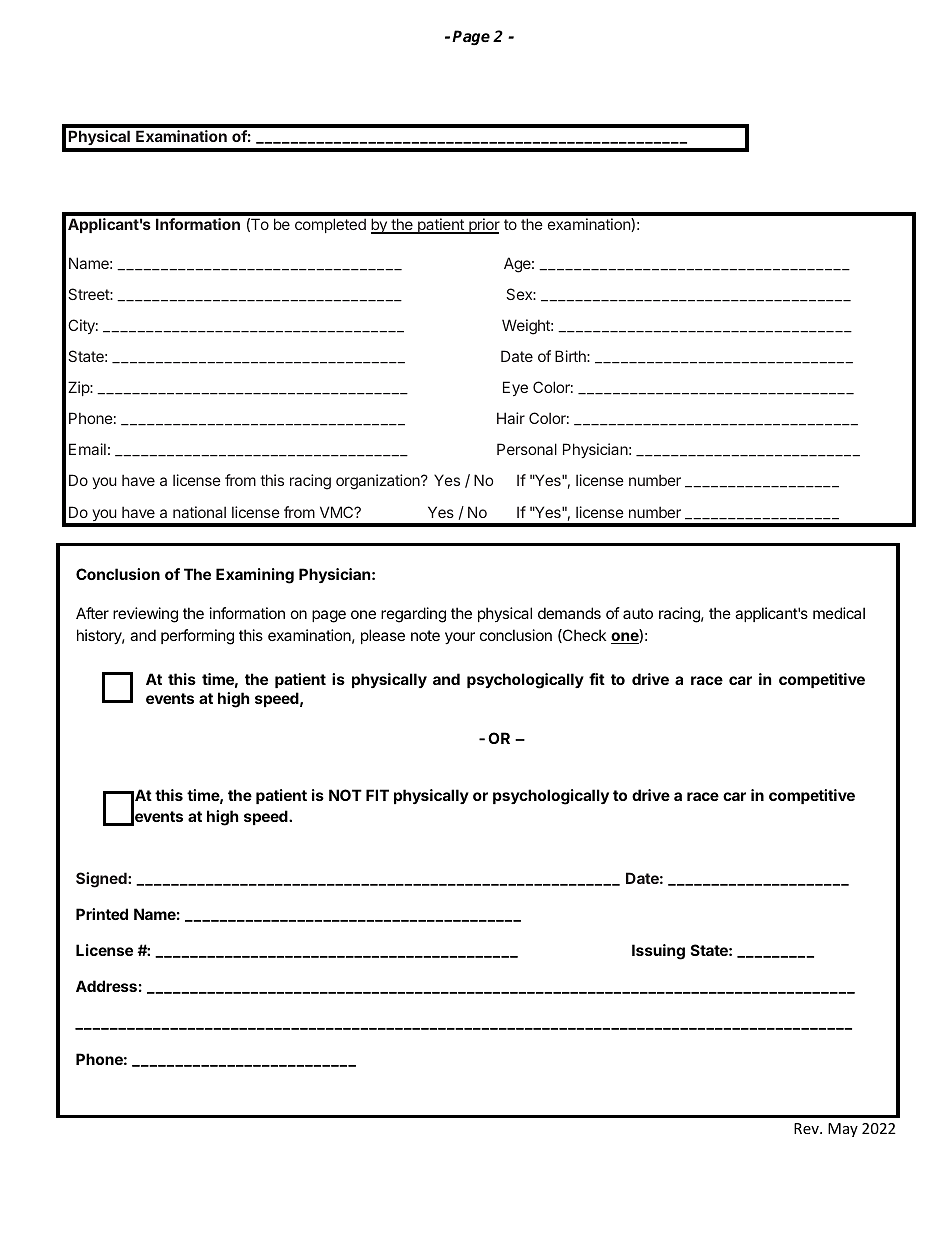 The height and width of the image is (1233, 952). What do you see at coordinates (658, 952) in the image?
I see `Issuing` at bounding box center [658, 952].
